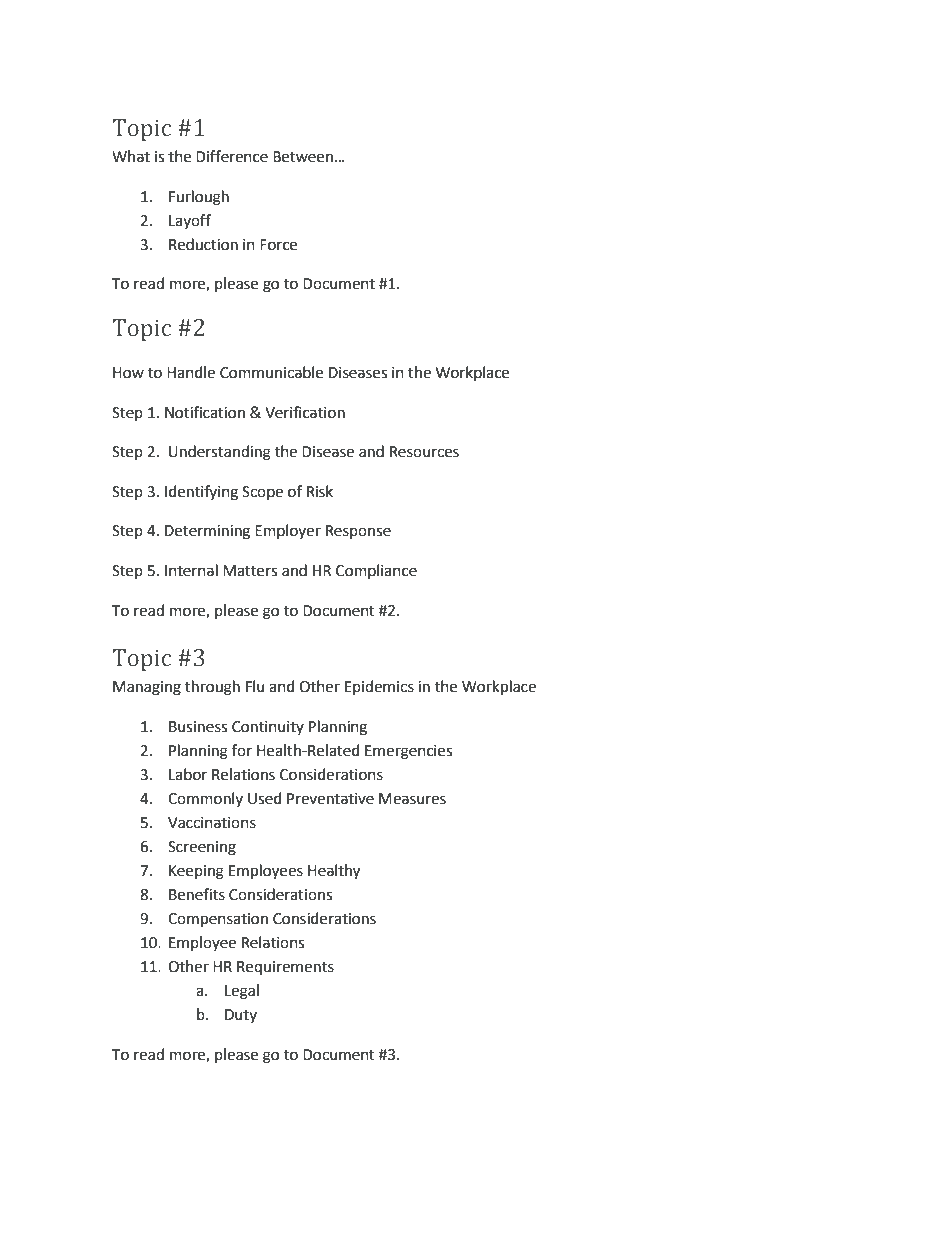 The height and width of the image is (1233, 952). Describe the element at coordinates (303, 157) in the image. I see `Between` at that location.
